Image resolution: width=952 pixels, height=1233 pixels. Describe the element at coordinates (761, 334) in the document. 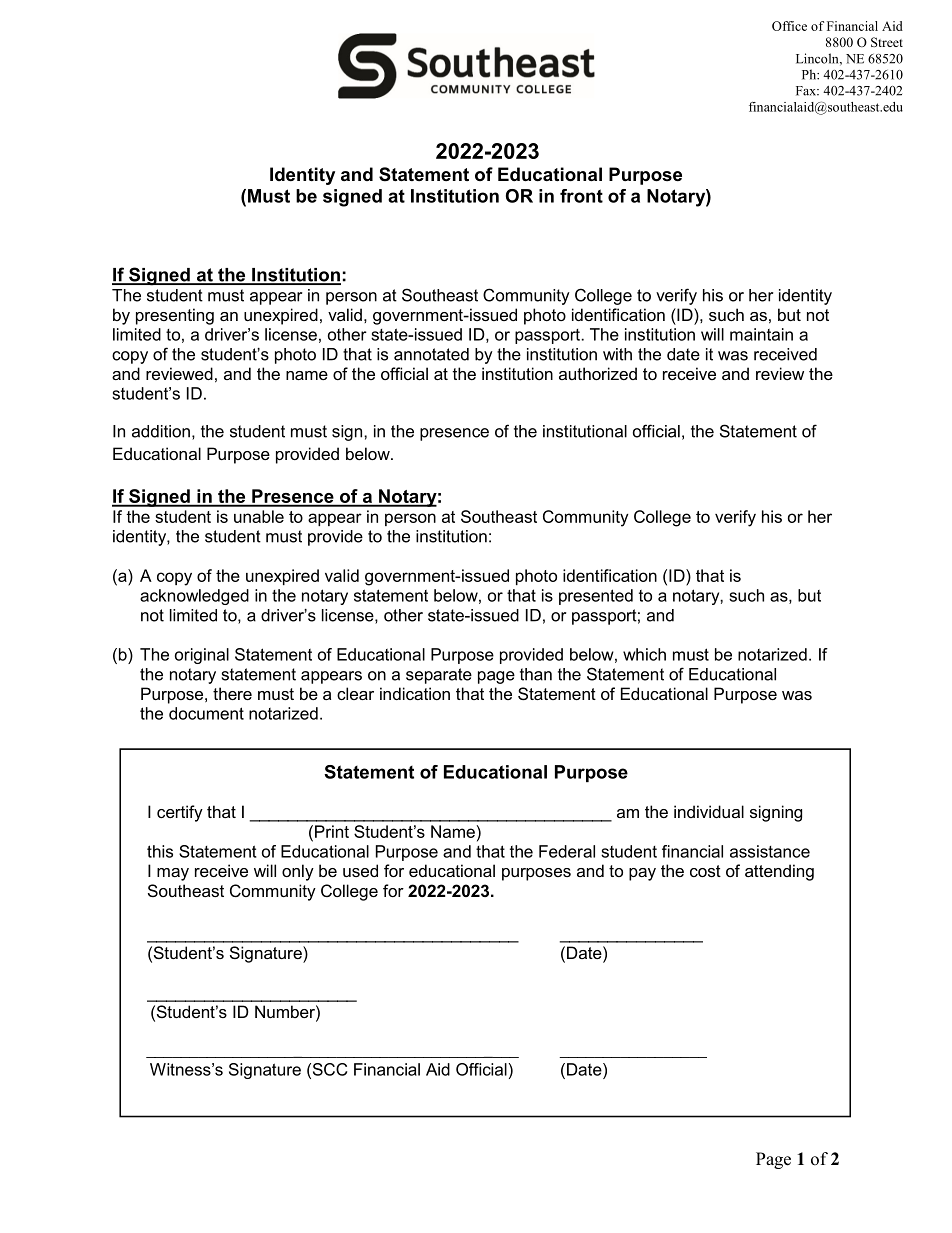

I see `maintain` at that location.
